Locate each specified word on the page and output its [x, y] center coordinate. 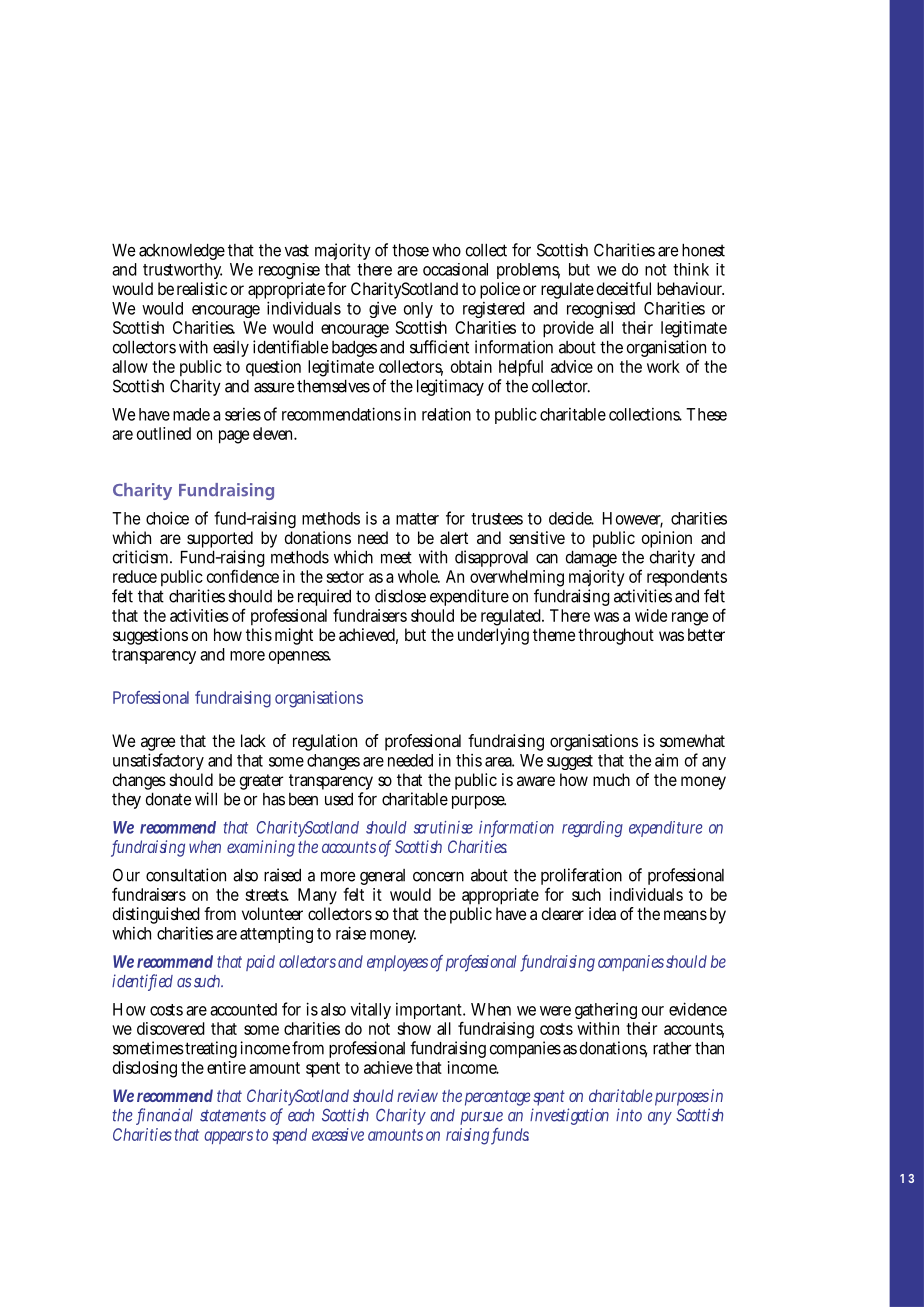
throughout [616, 636]
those [410, 250]
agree [158, 745]
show [414, 1028]
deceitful [624, 288]
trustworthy [182, 271]
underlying [493, 636]
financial [164, 1116]
